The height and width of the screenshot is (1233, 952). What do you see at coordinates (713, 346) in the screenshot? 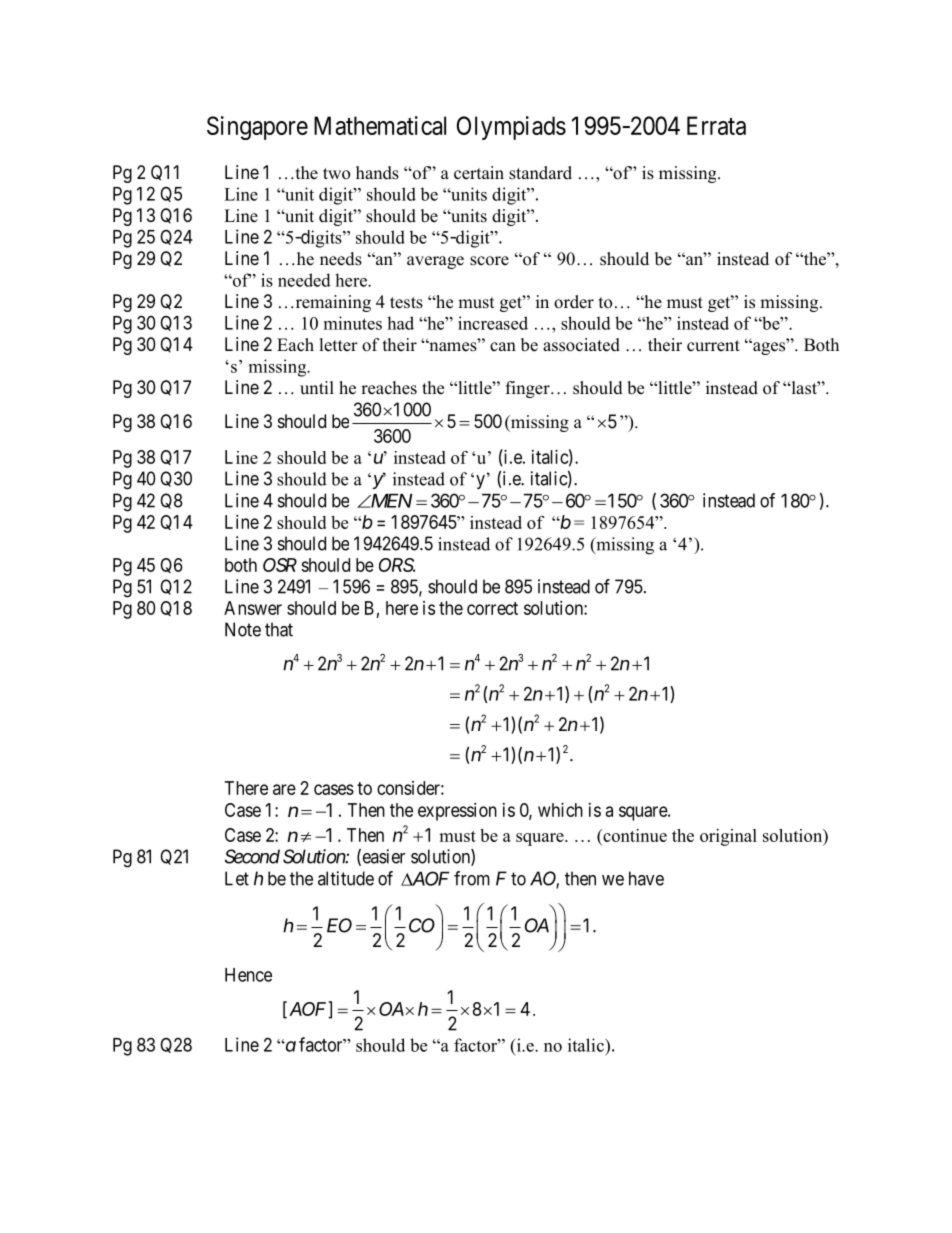
I see `current` at bounding box center [713, 346].
